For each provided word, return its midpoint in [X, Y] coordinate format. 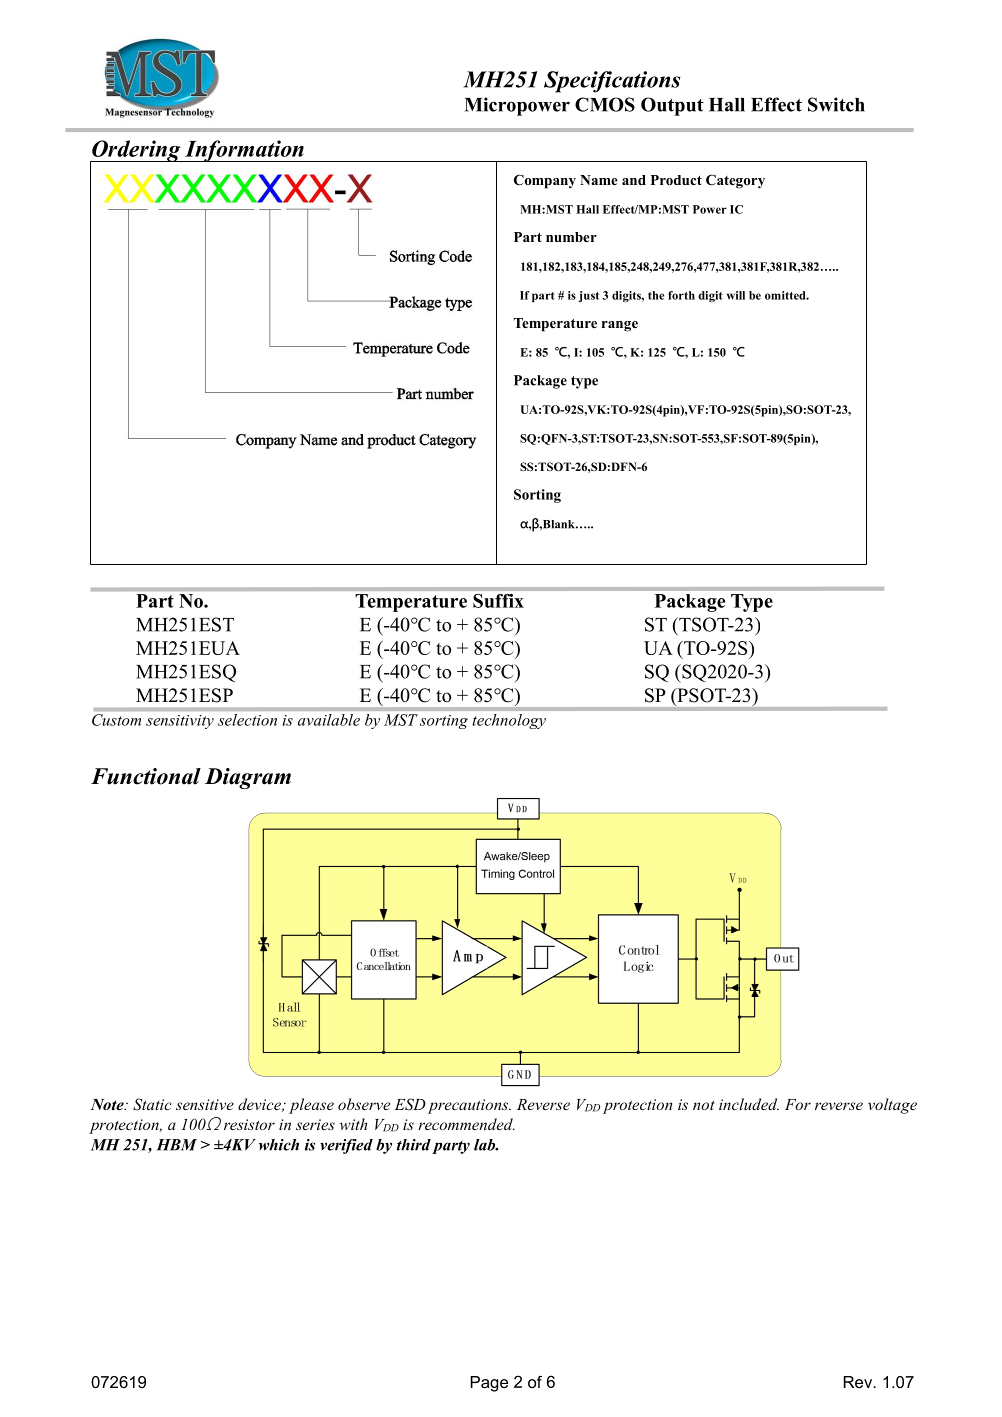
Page [489, 1384]
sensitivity [180, 722]
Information [244, 151]
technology [509, 721]
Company [545, 181]
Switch [836, 104]
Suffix [498, 601]
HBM [177, 1145]
